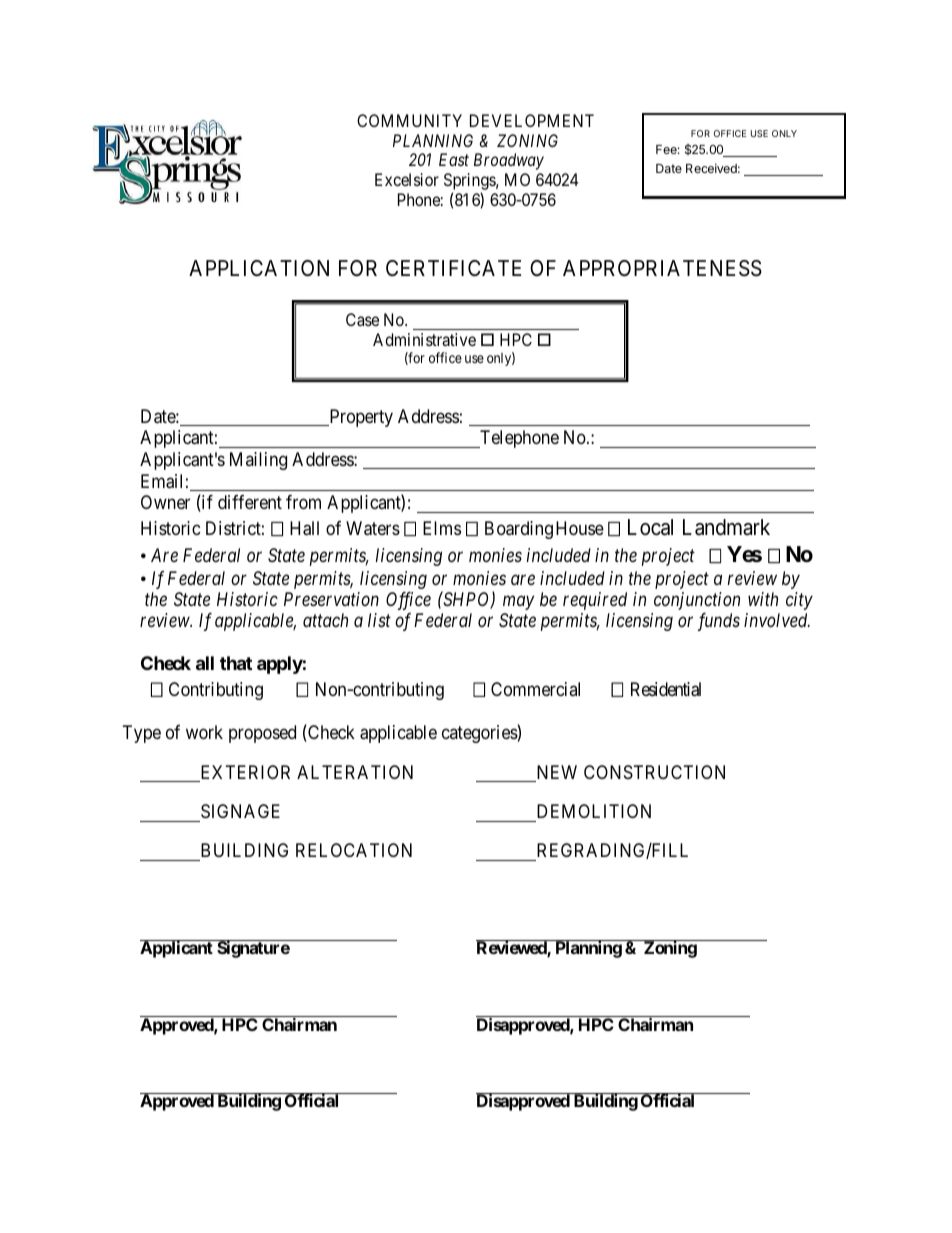  What do you see at coordinates (331, 599) in the document?
I see `Preservation` at bounding box center [331, 599].
